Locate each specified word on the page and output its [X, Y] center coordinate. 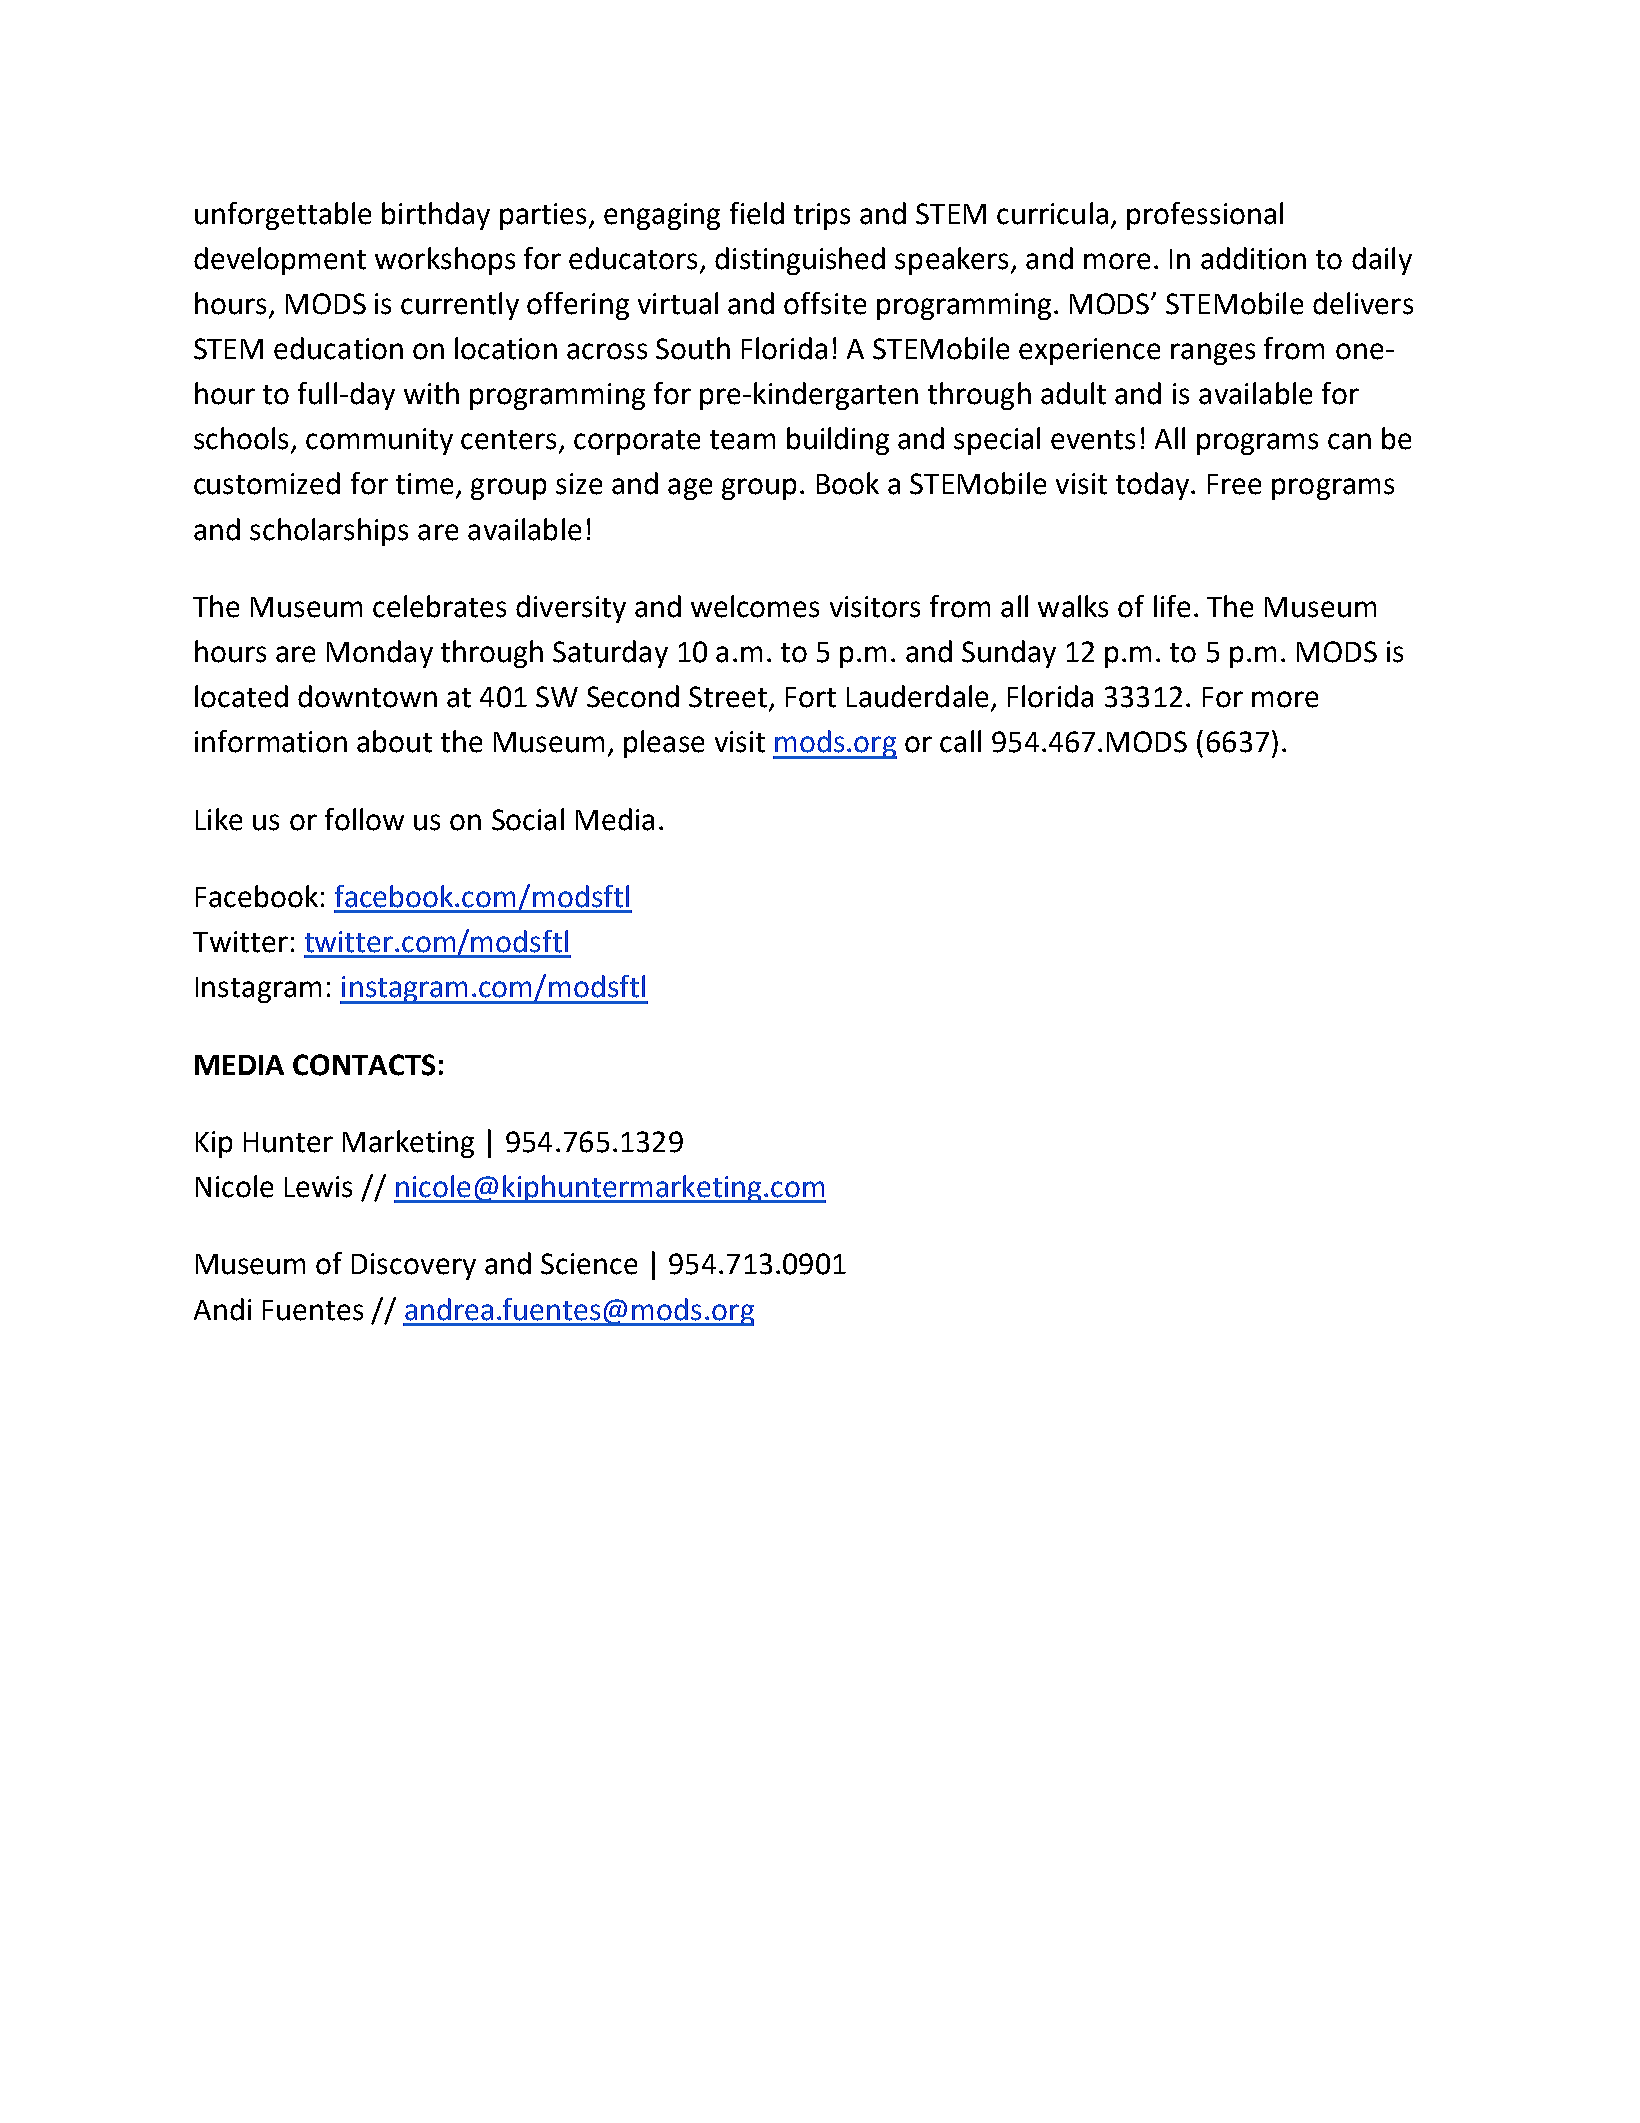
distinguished [800, 261]
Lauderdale [917, 696]
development [280, 261]
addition [1253, 258]
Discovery [414, 1266]
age [690, 489]
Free [1234, 484]
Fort [811, 697]
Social [528, 819]
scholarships [329, 532]
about [394, 741]
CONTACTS [364, 1065]
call [960, 741]
